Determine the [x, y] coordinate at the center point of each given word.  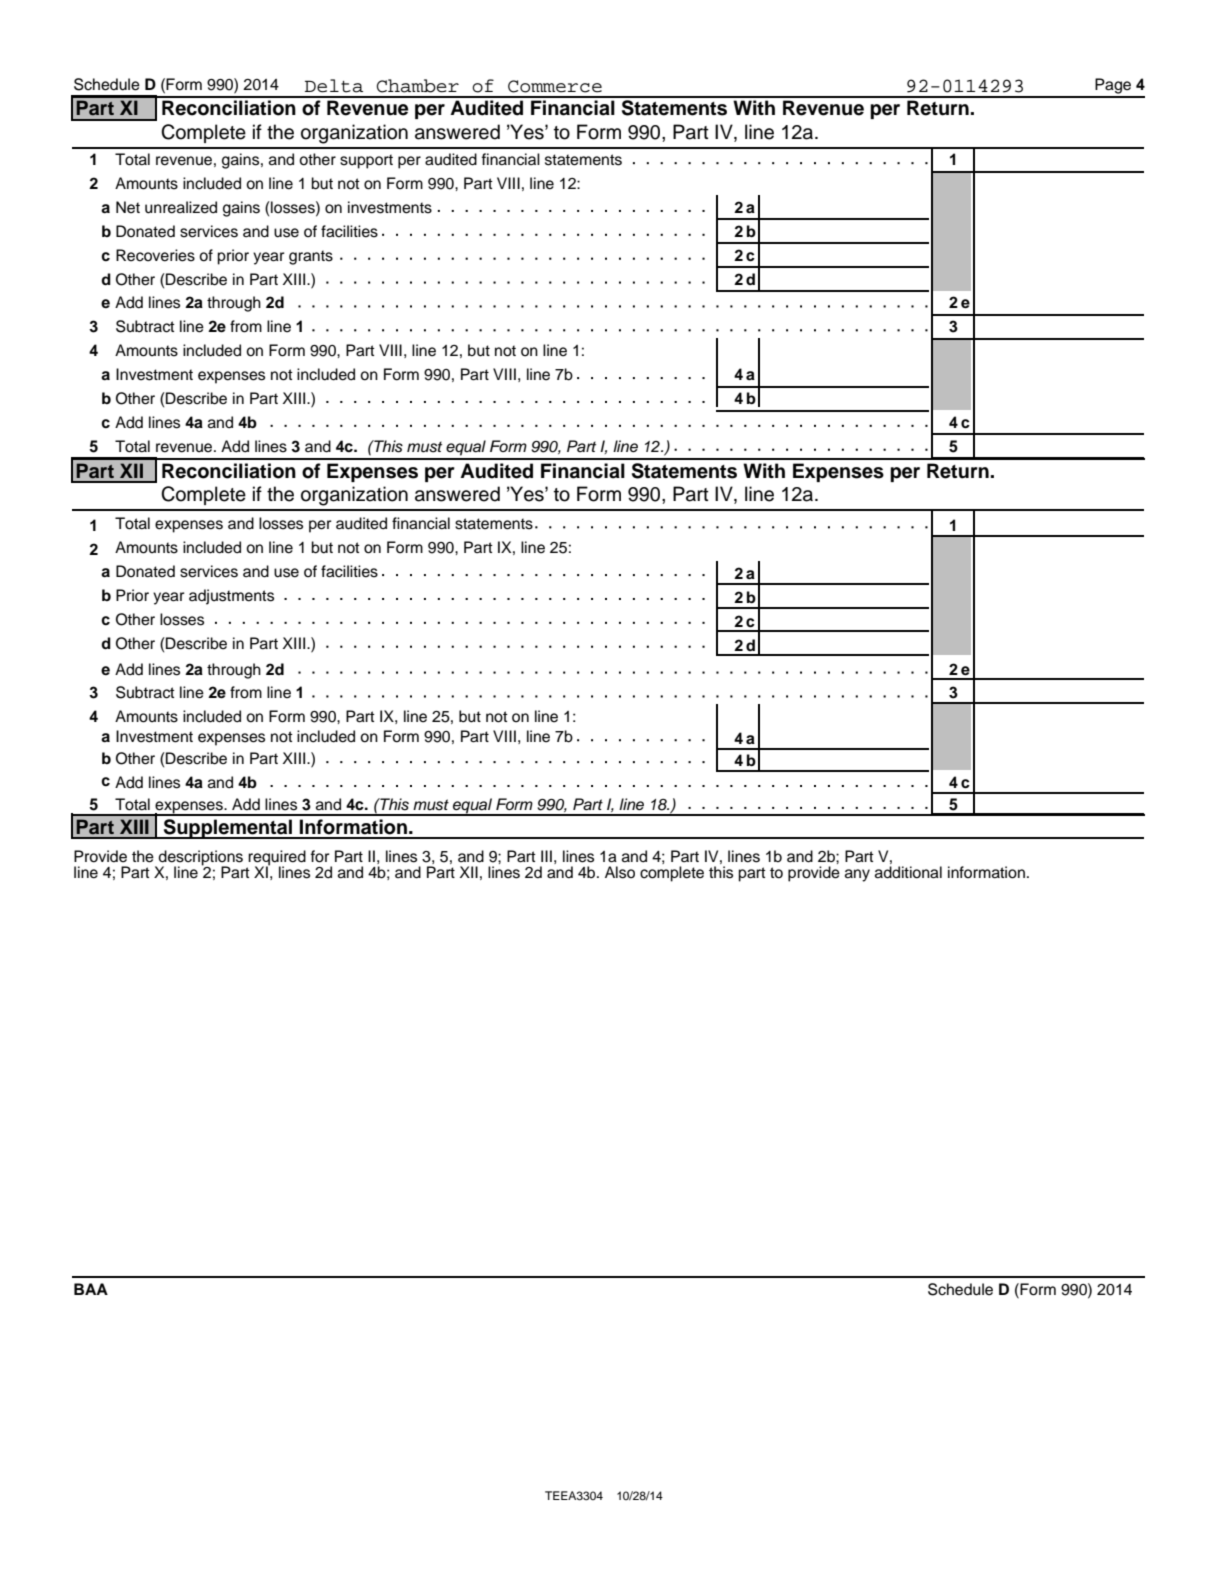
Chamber [417, 86]
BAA [91, 1289]
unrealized [181, 207]
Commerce [555, 86]
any [857, 875]
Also [620, 872]
